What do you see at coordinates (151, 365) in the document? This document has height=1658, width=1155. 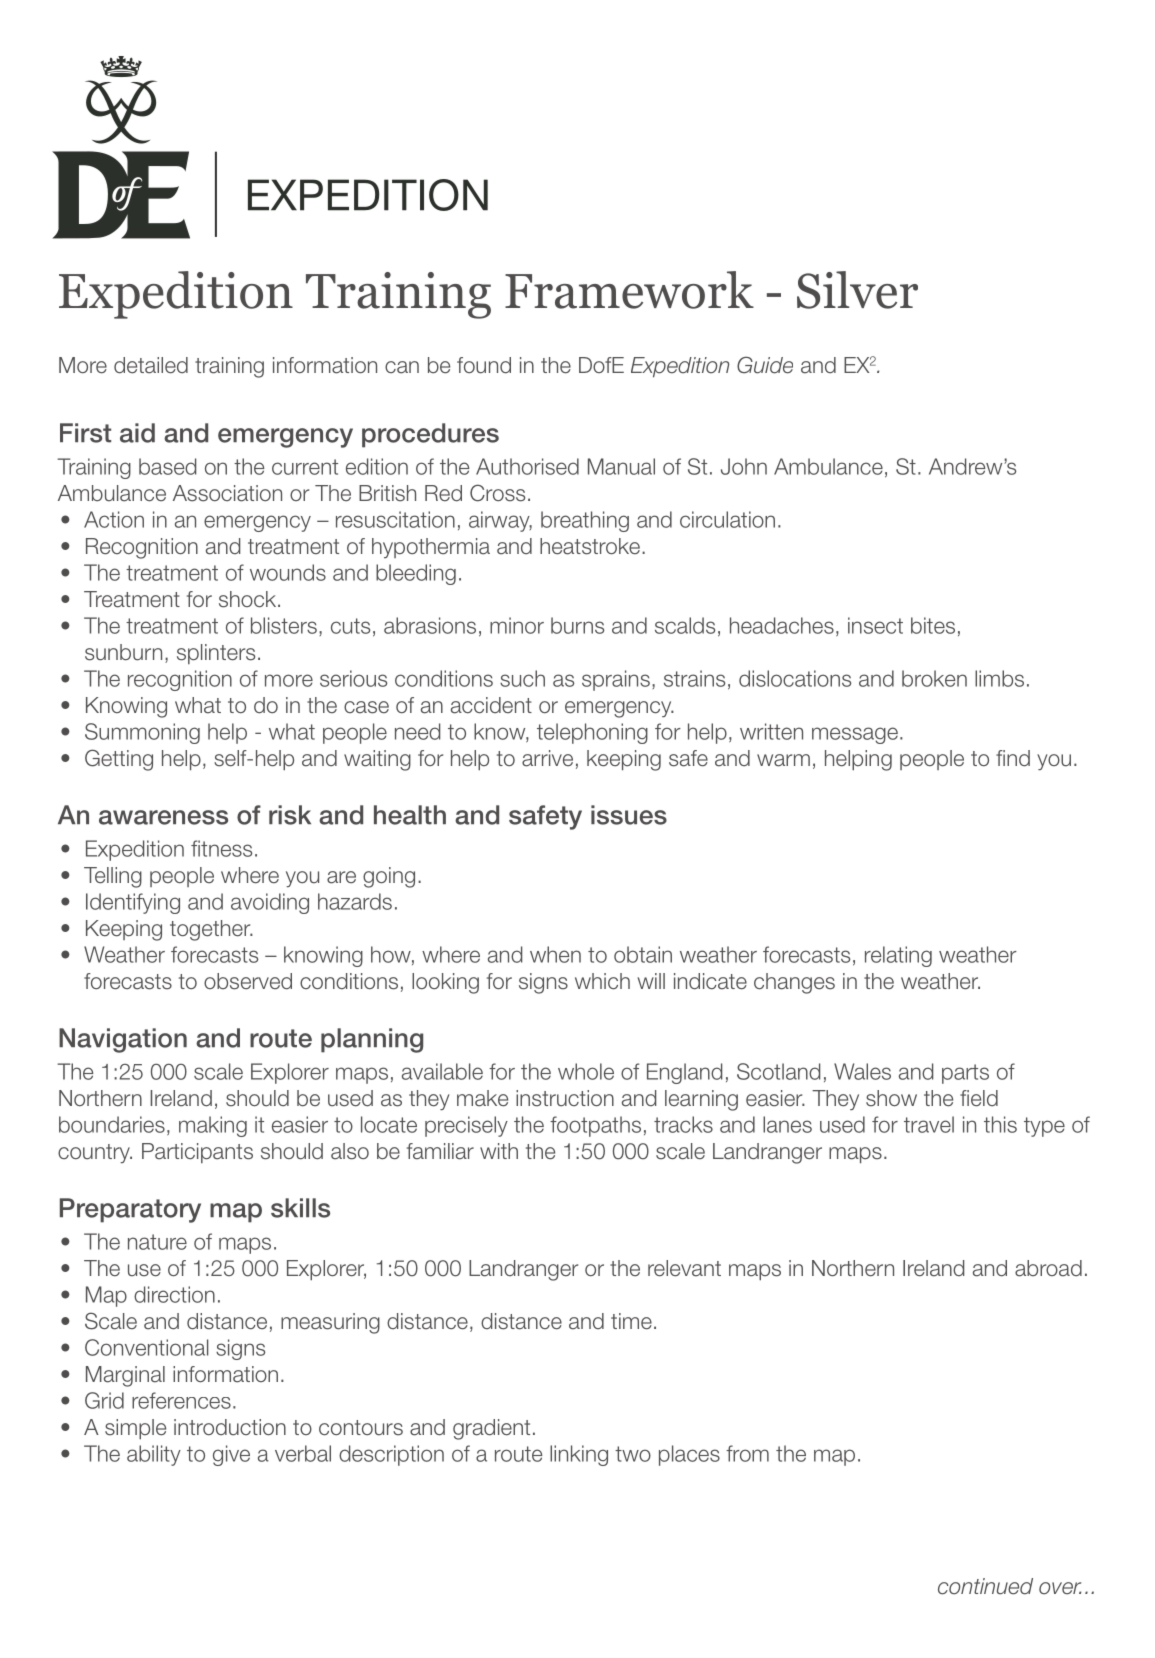 I see `detailed` at bounding box center [151, 365].
